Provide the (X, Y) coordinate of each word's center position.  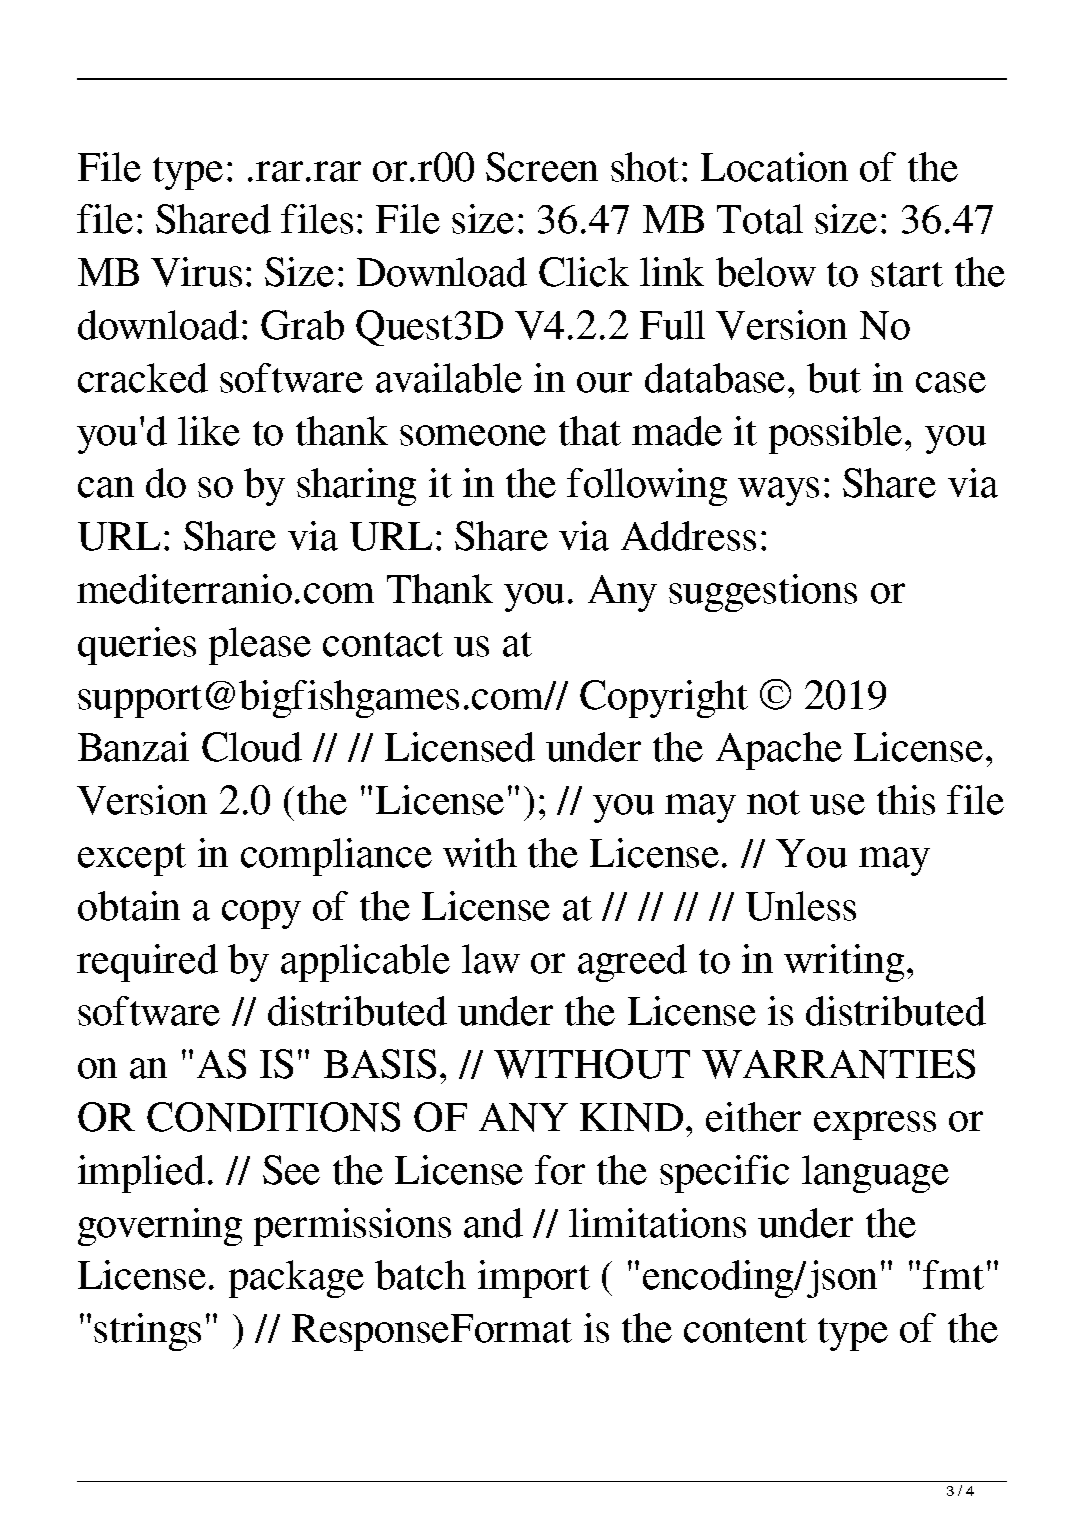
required (147, 963)
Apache (779, 751)
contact (383, 644)
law (491, 959)
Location (774, 167)
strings (147, 1332)
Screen (542, 167)
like (209, 431)
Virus (196, 272)
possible (837, 435)
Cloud (252, 747)
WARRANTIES (838, 1064)
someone (473, 435)
